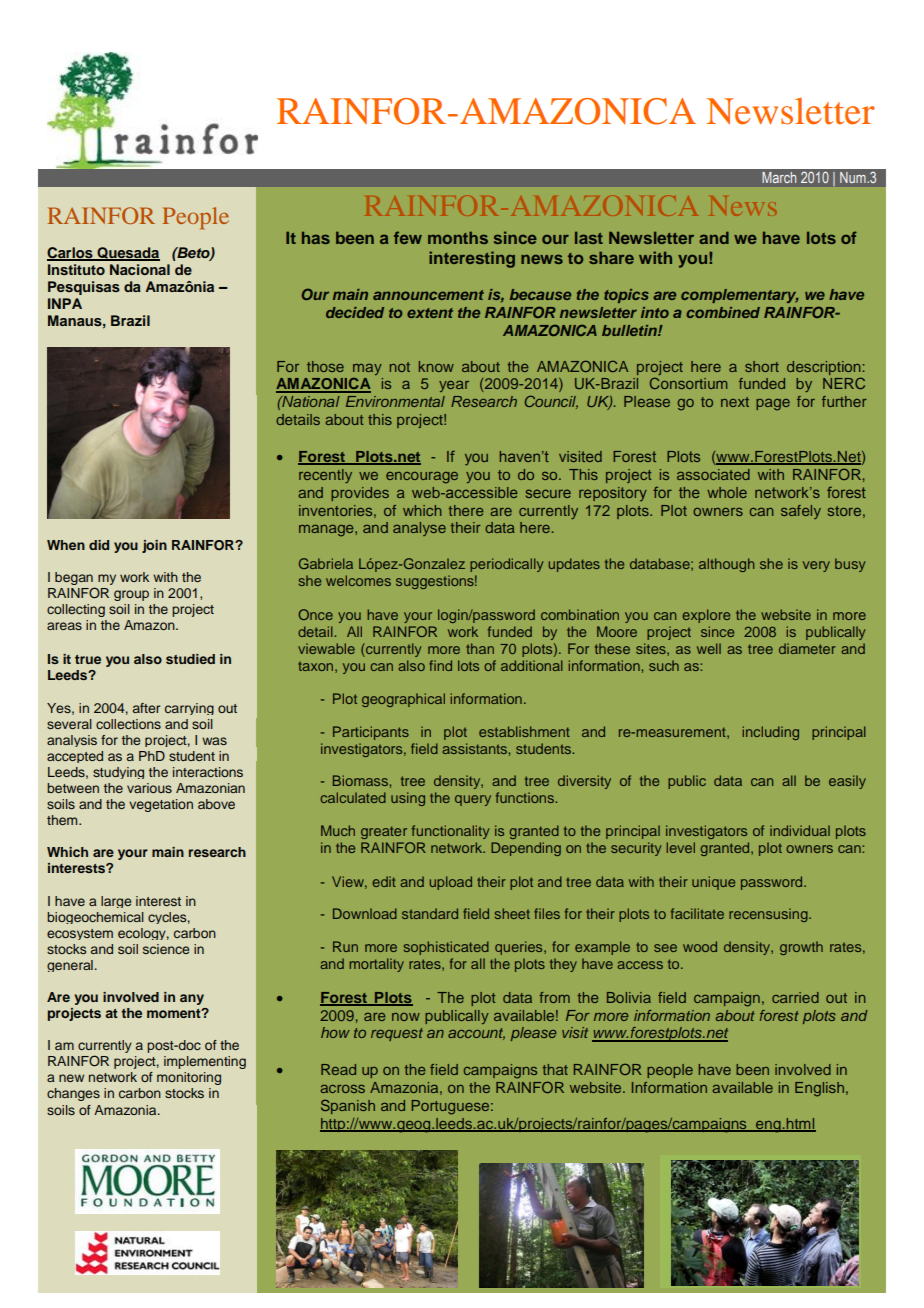 The height and width of the screenshot is (1308, 924). What do you see at coordinates (458, 238) in the screenshot?
I see `months` at bounding box center [458, 238].
